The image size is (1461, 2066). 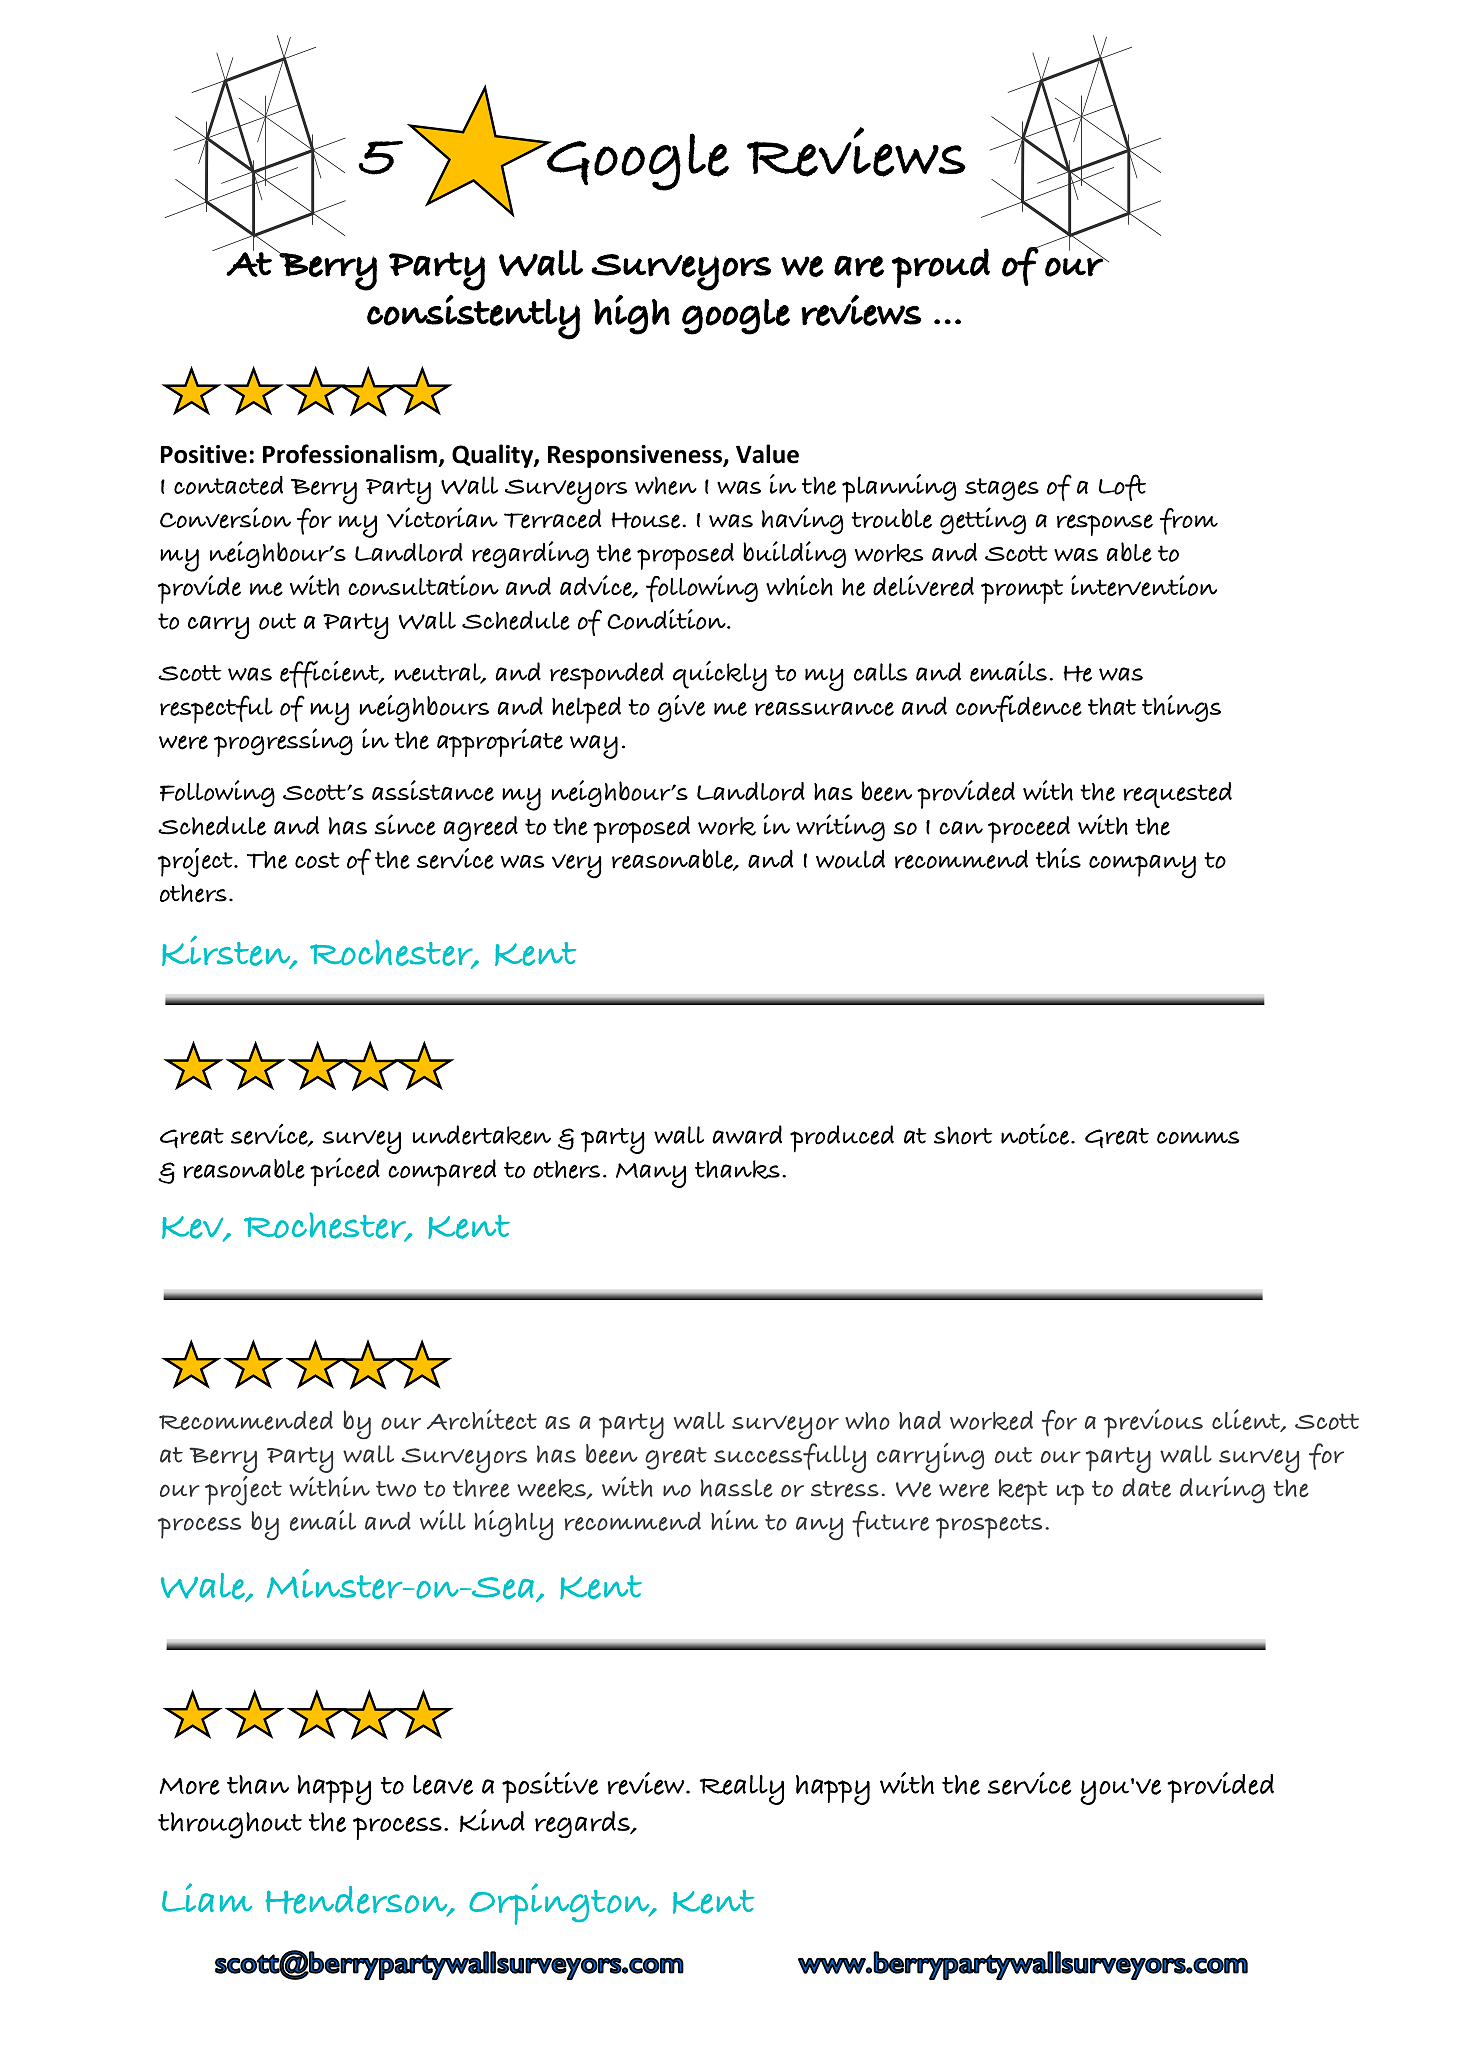 What do you see at coordinates (741, 1790) in the page?
I see `Really` at bounding box center [741, 1790].
